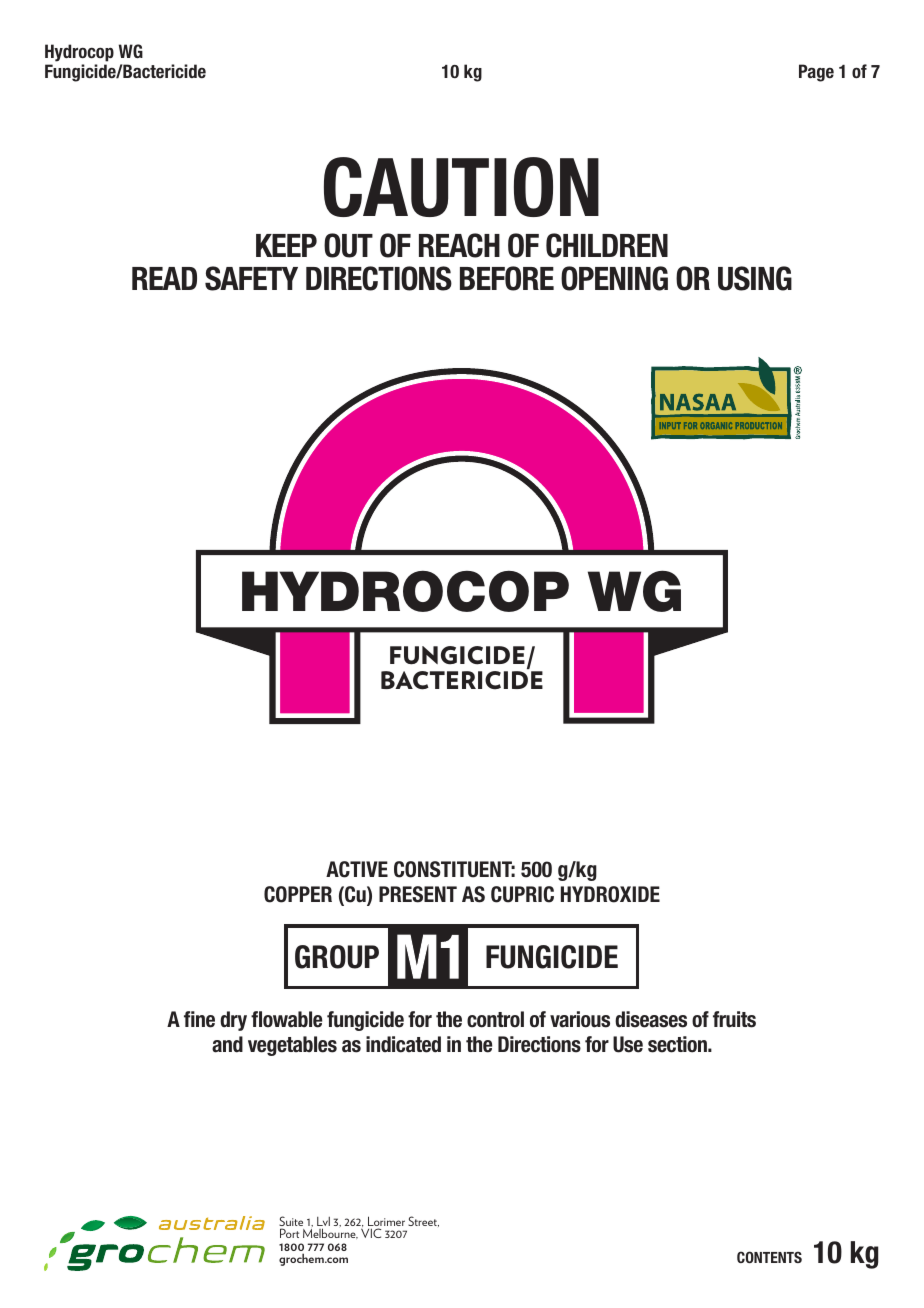  Describe the element at coordinates (357, 869) in the screenshot. I see `ACTIVE` at that location.
